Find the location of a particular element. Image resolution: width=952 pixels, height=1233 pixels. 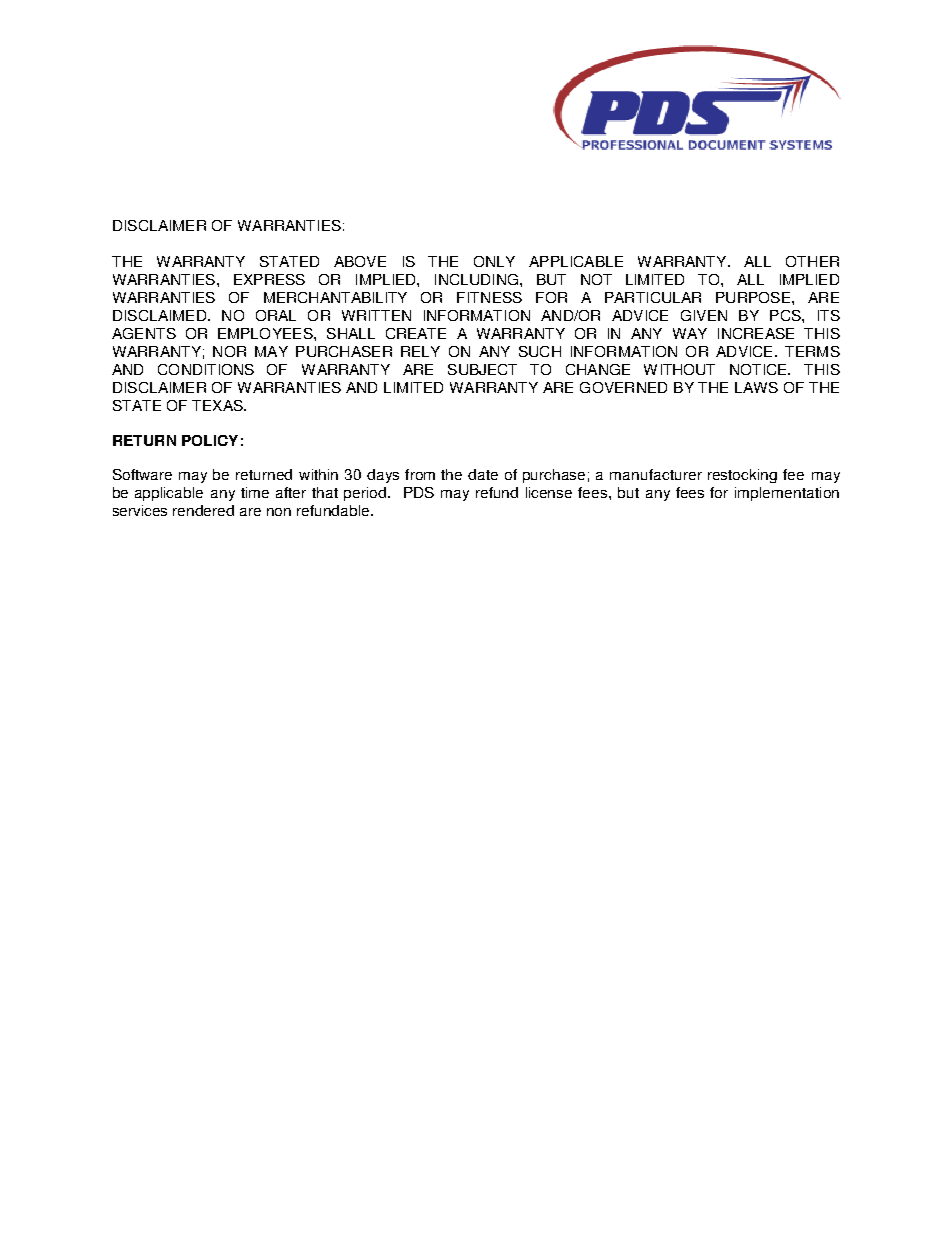

POLICY is located at coordinates (210, 440).
